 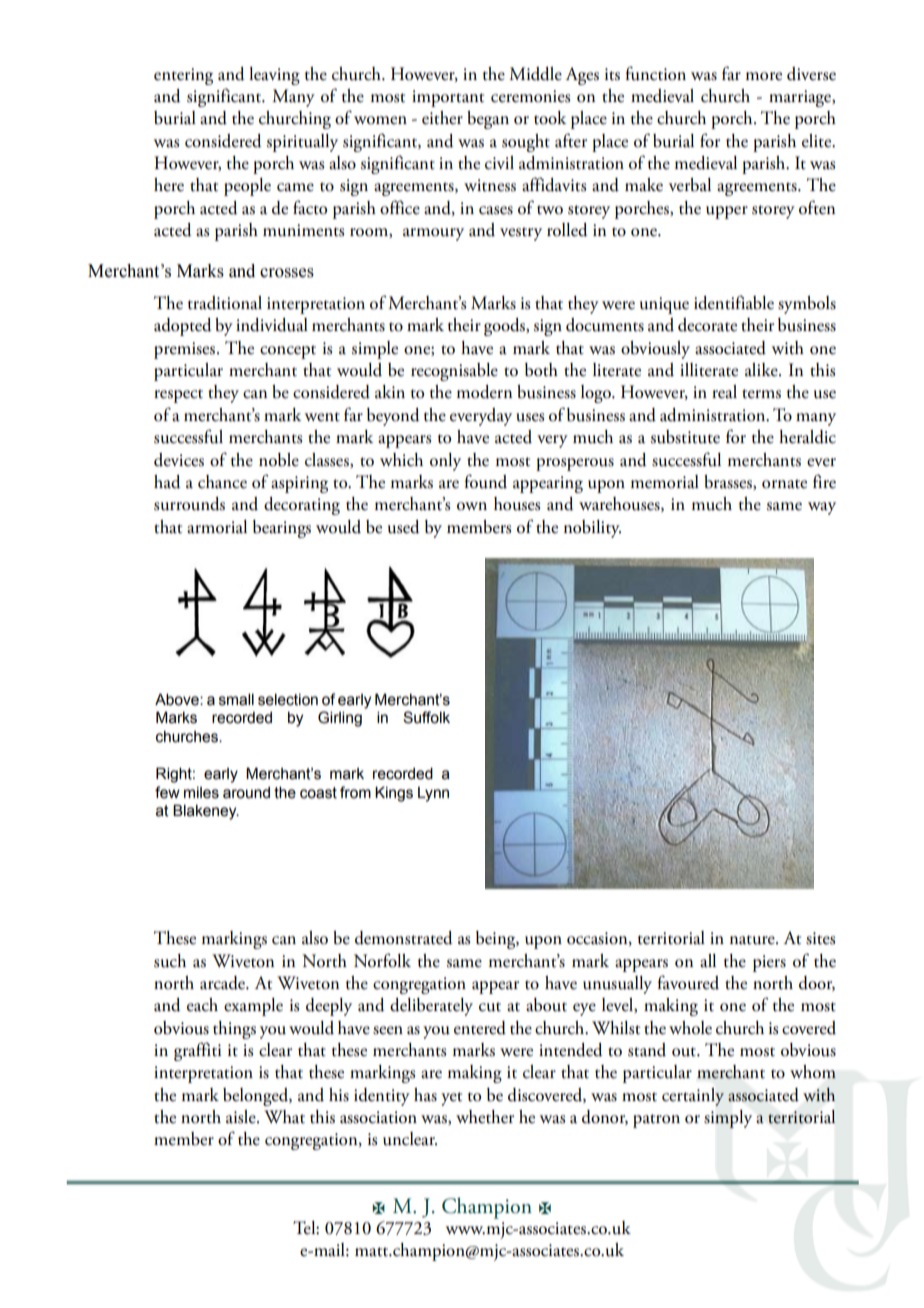 I want to click on around, so click(x=246, y=793).
